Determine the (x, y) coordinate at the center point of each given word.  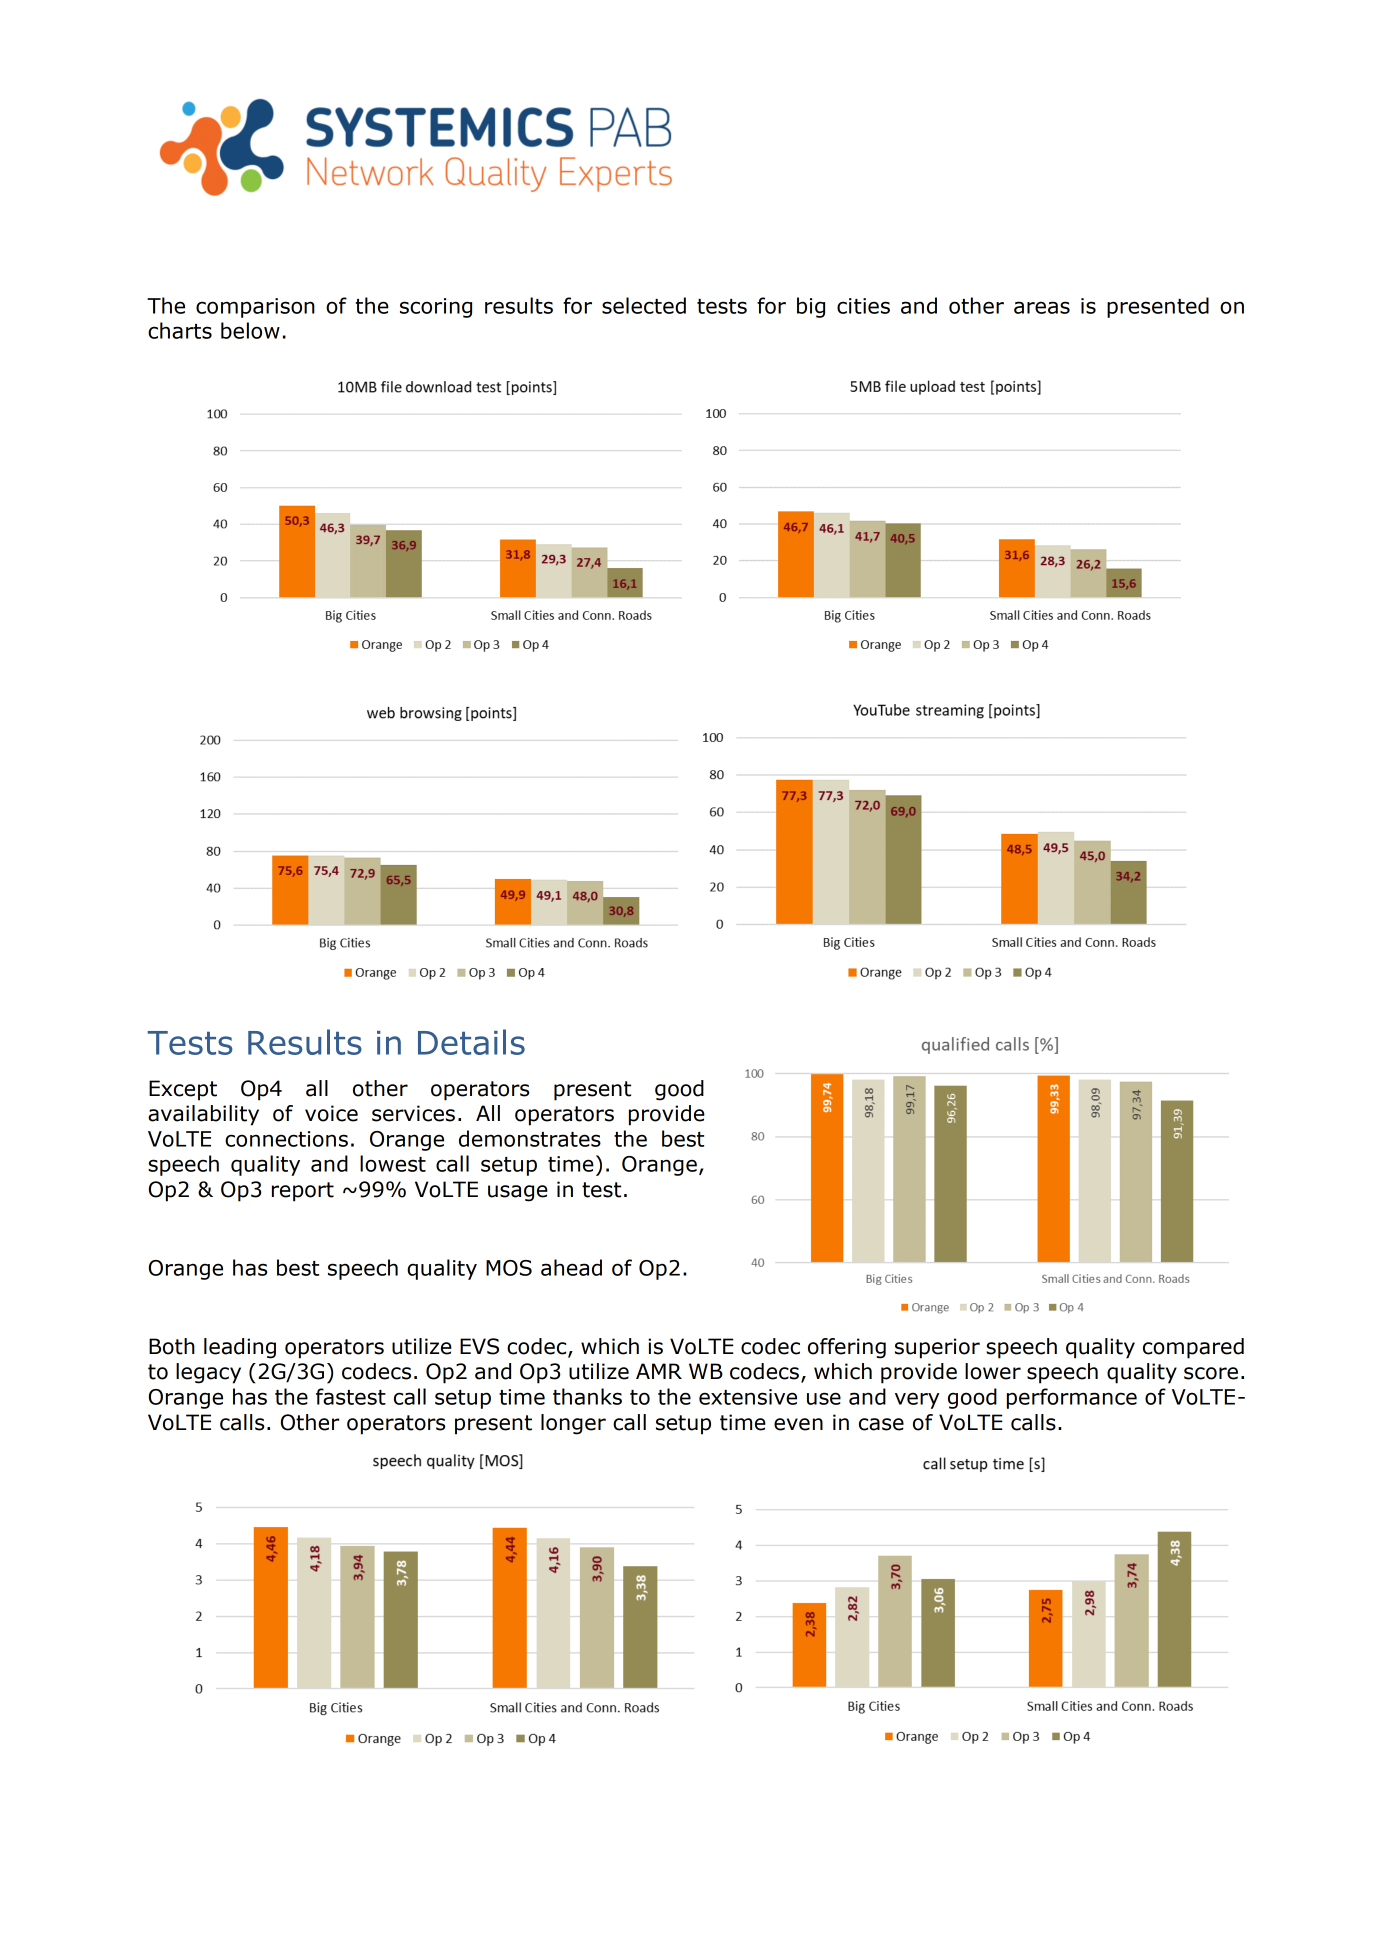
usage (518, 1193)
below (250, 330)
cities (863, 306)
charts (180, 330)
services (413, 1113)
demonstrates (530, 1138)
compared (1193, 1348)
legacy (208, 1373)
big (811, 307)
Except (183, 1090)
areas (1042, 307)
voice (331, 1113)
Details (471, 1042)
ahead (571, 1267)
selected (644, 305)
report (303, 1192)
